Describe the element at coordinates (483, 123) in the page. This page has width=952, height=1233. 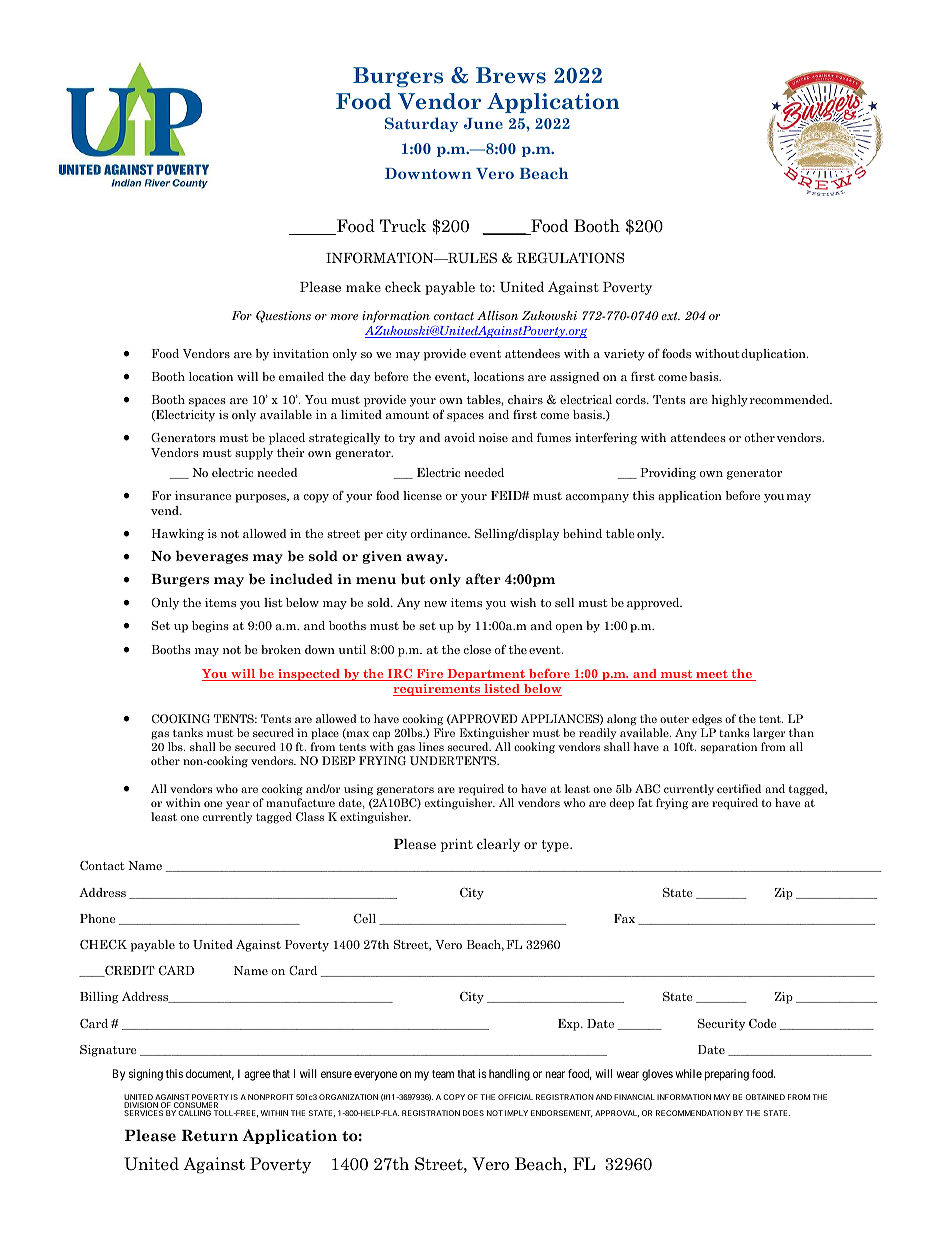
I see `June` at that location.
